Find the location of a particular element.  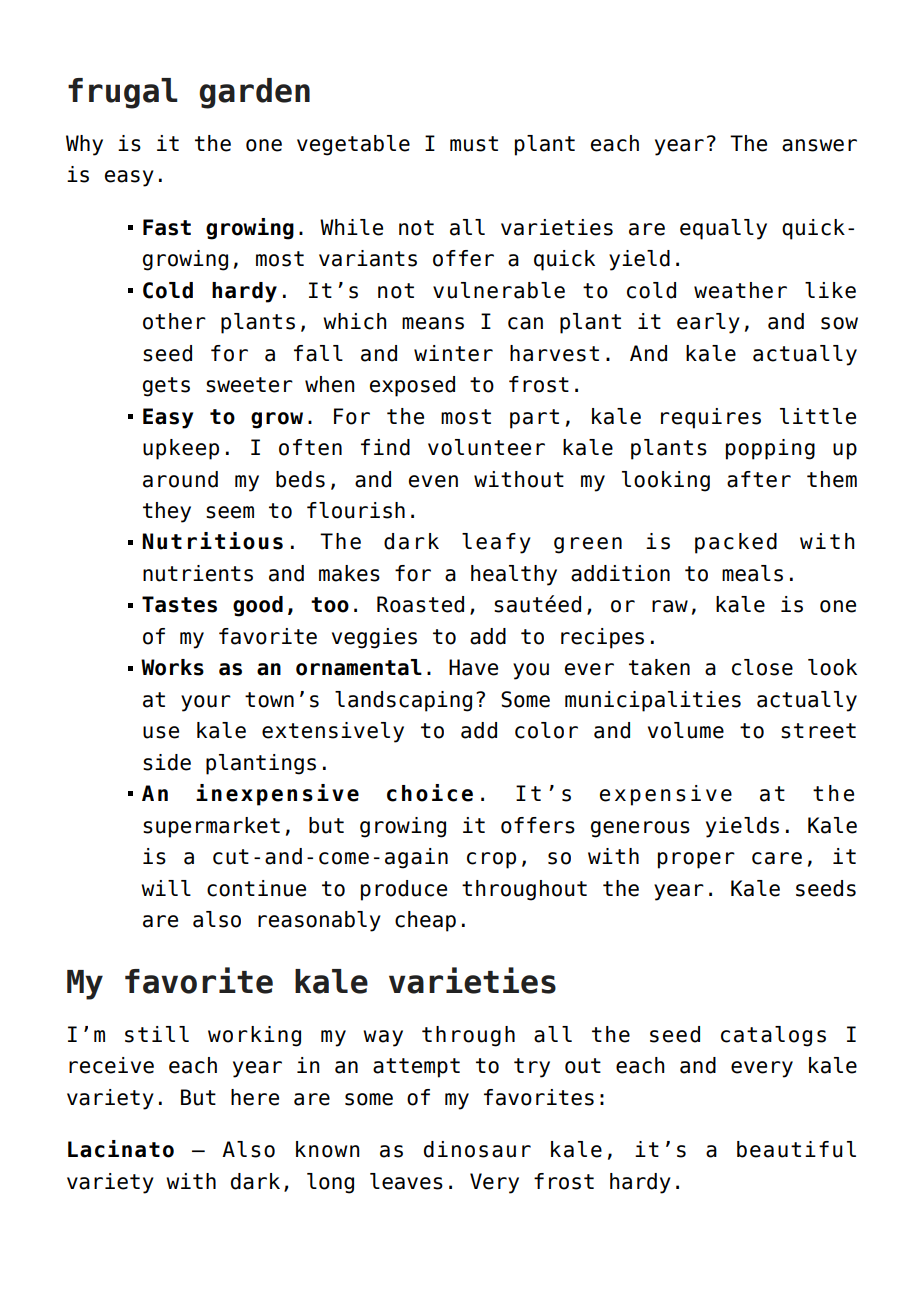

frugal is located at coordinates (123, 93).
